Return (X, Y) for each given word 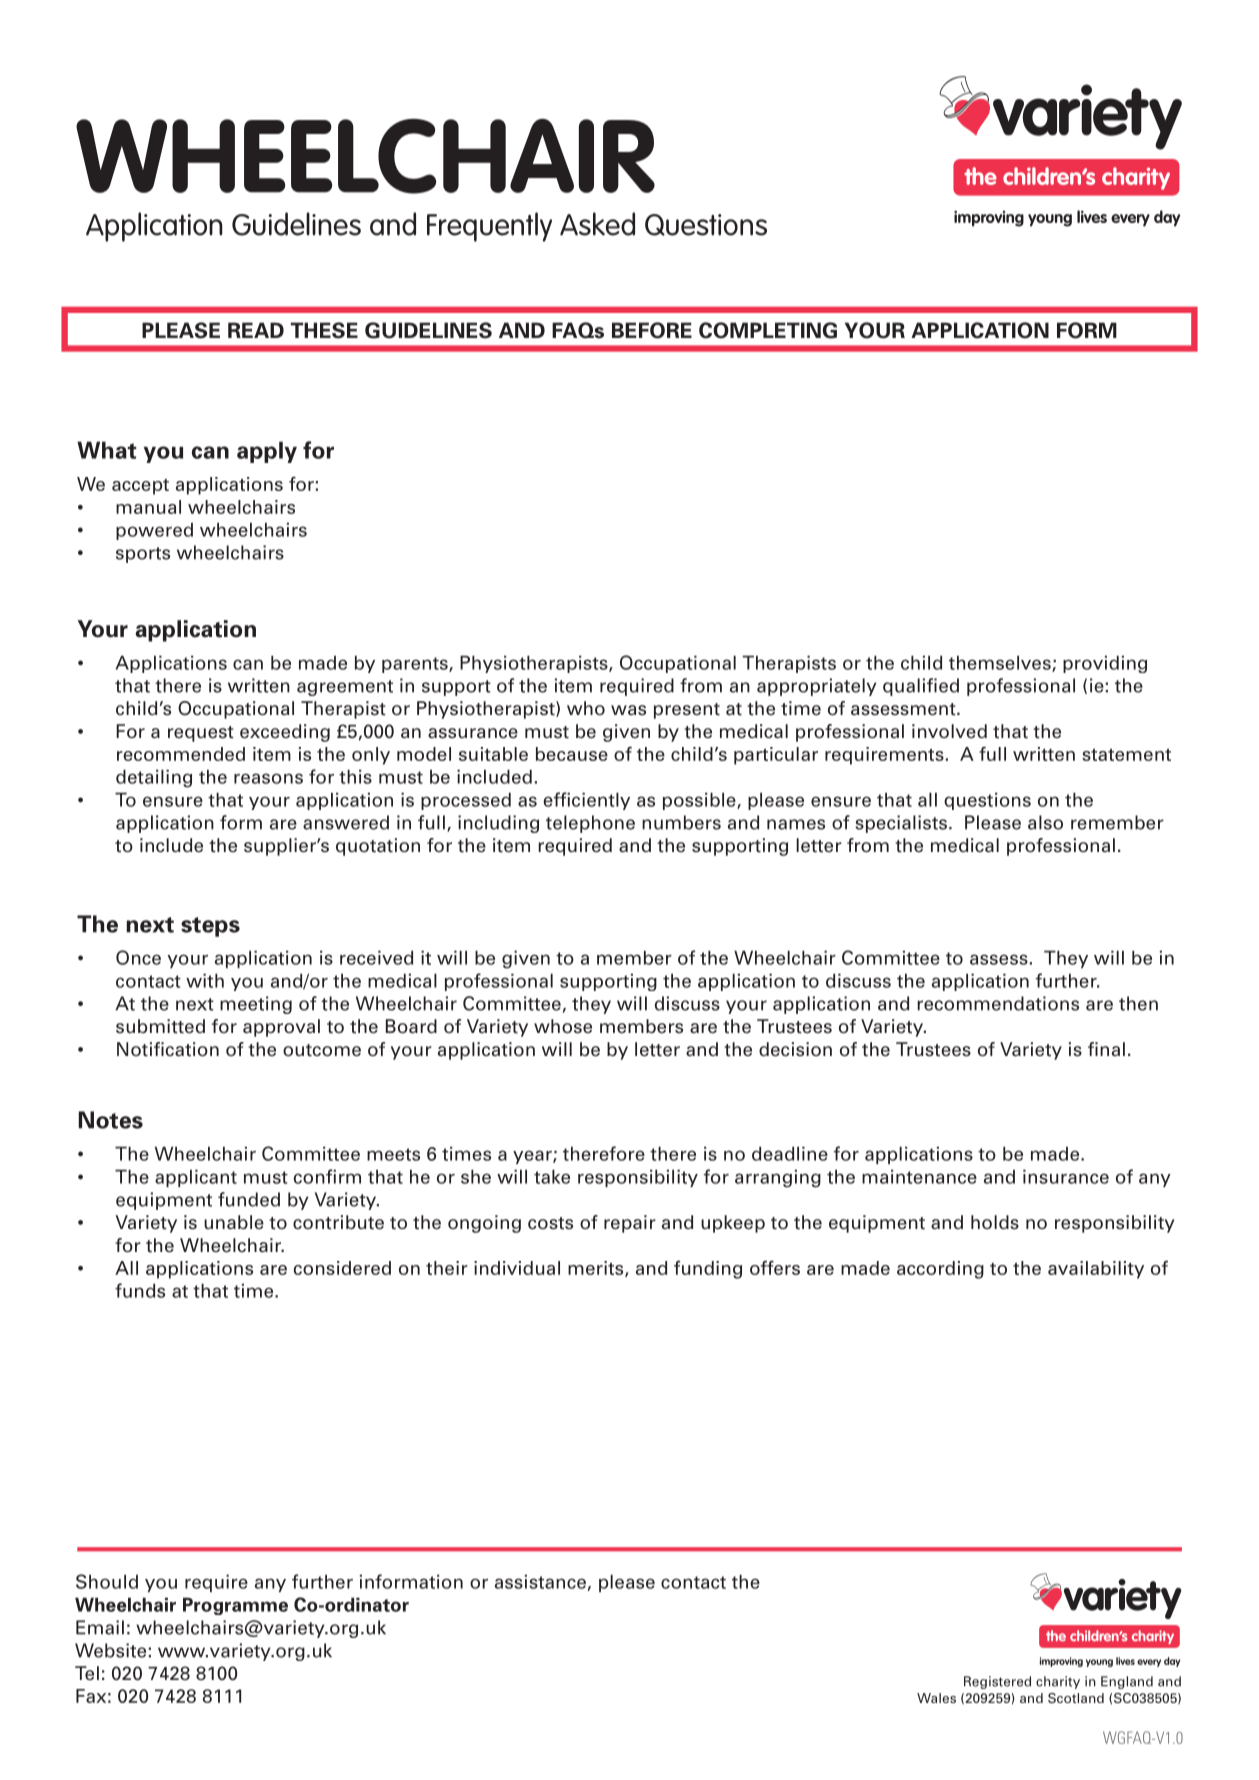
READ (256, 330)
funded (249, 1199)
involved (949, 731)
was (628, 710)
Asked (597, 224)
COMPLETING (768, 330)
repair (630, 1224)
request (201, 734)
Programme (235, 1606)
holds (995, 1222)
